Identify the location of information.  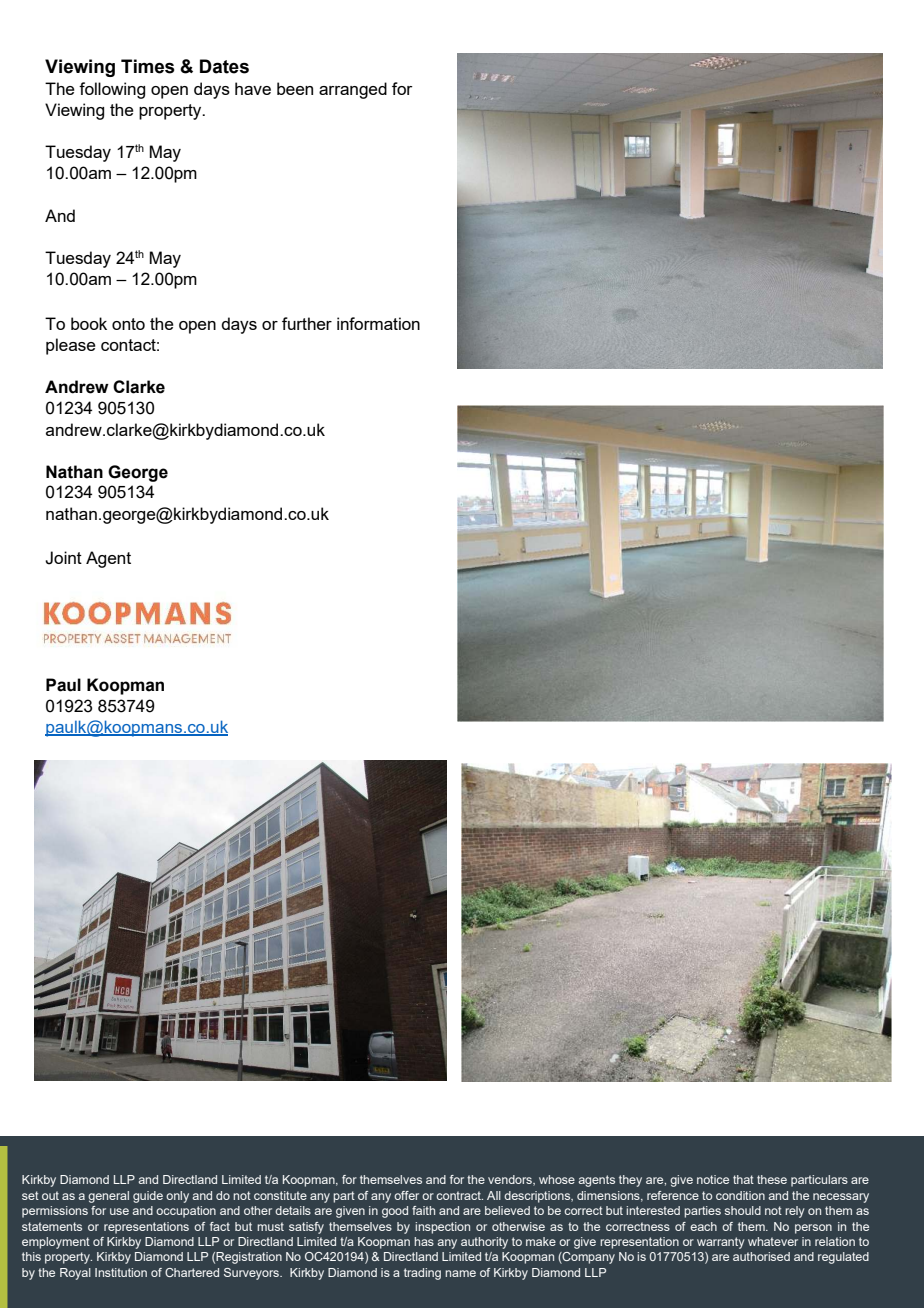
(378, 323).
